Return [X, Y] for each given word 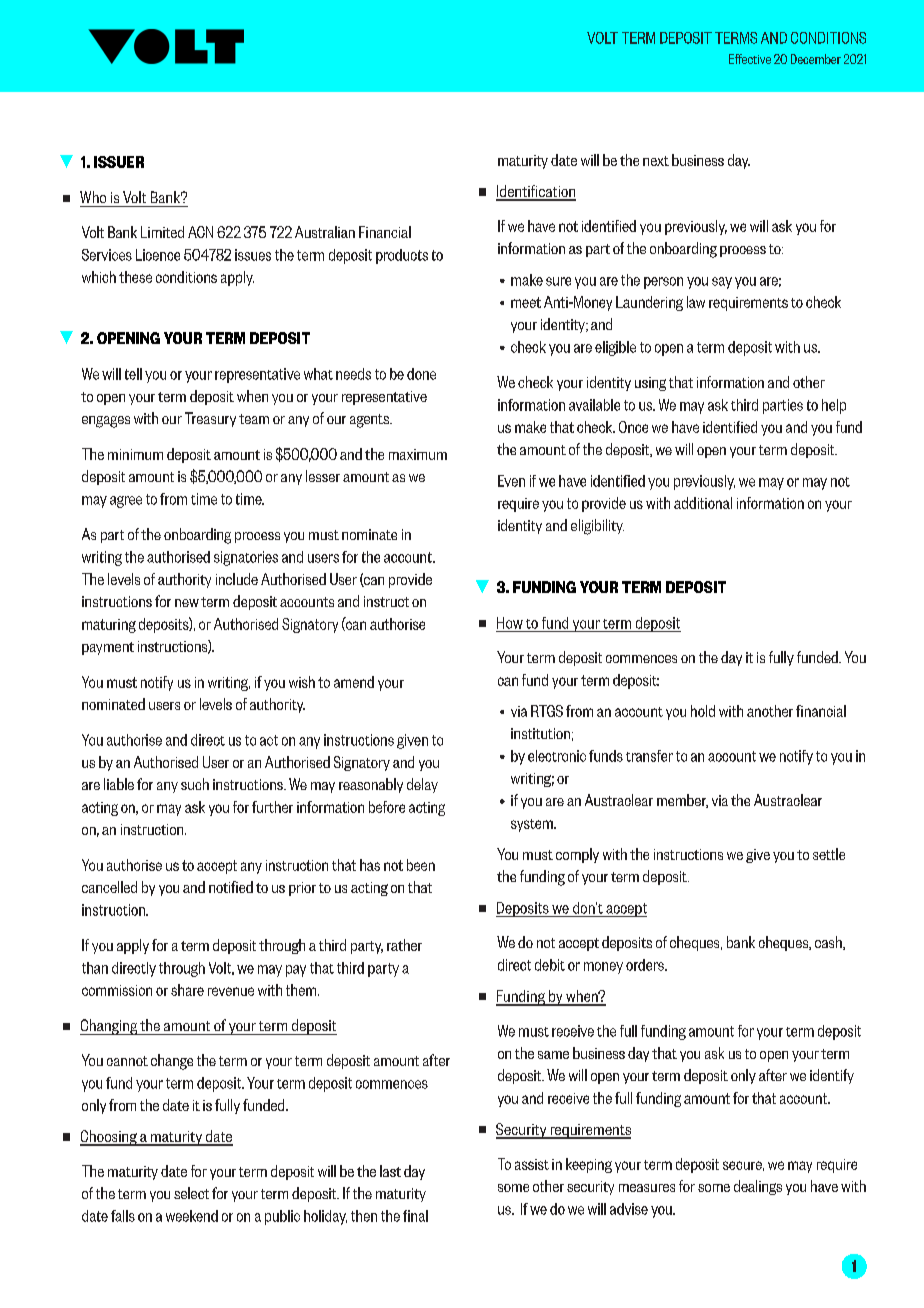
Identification [536, 192]
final [415, 1216]
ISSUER [119, 162]
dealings [758, 1187]
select [191, 1193]
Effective [750, 59]
